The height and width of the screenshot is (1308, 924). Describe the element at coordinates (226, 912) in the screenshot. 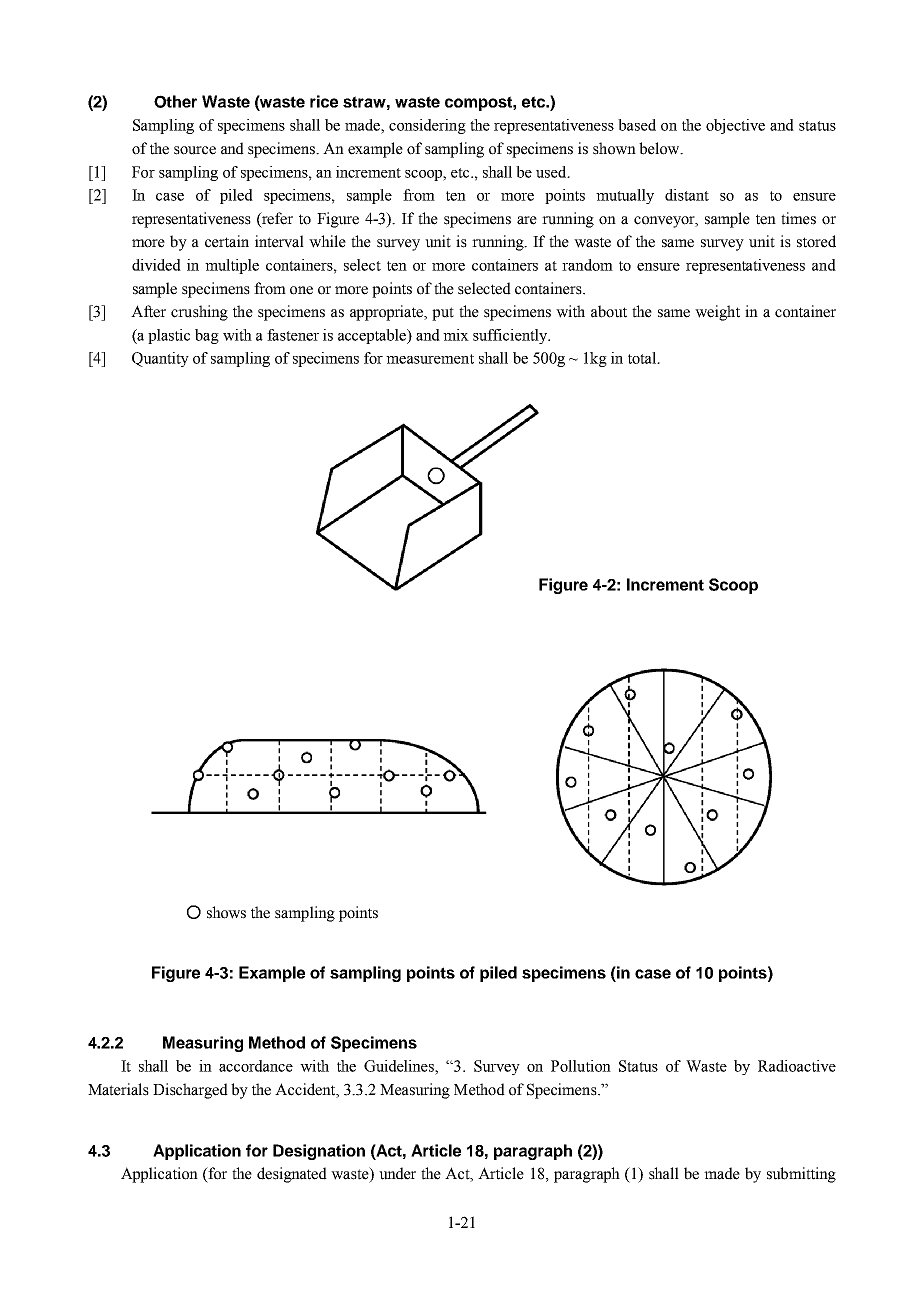

I see `shows` at that location.
